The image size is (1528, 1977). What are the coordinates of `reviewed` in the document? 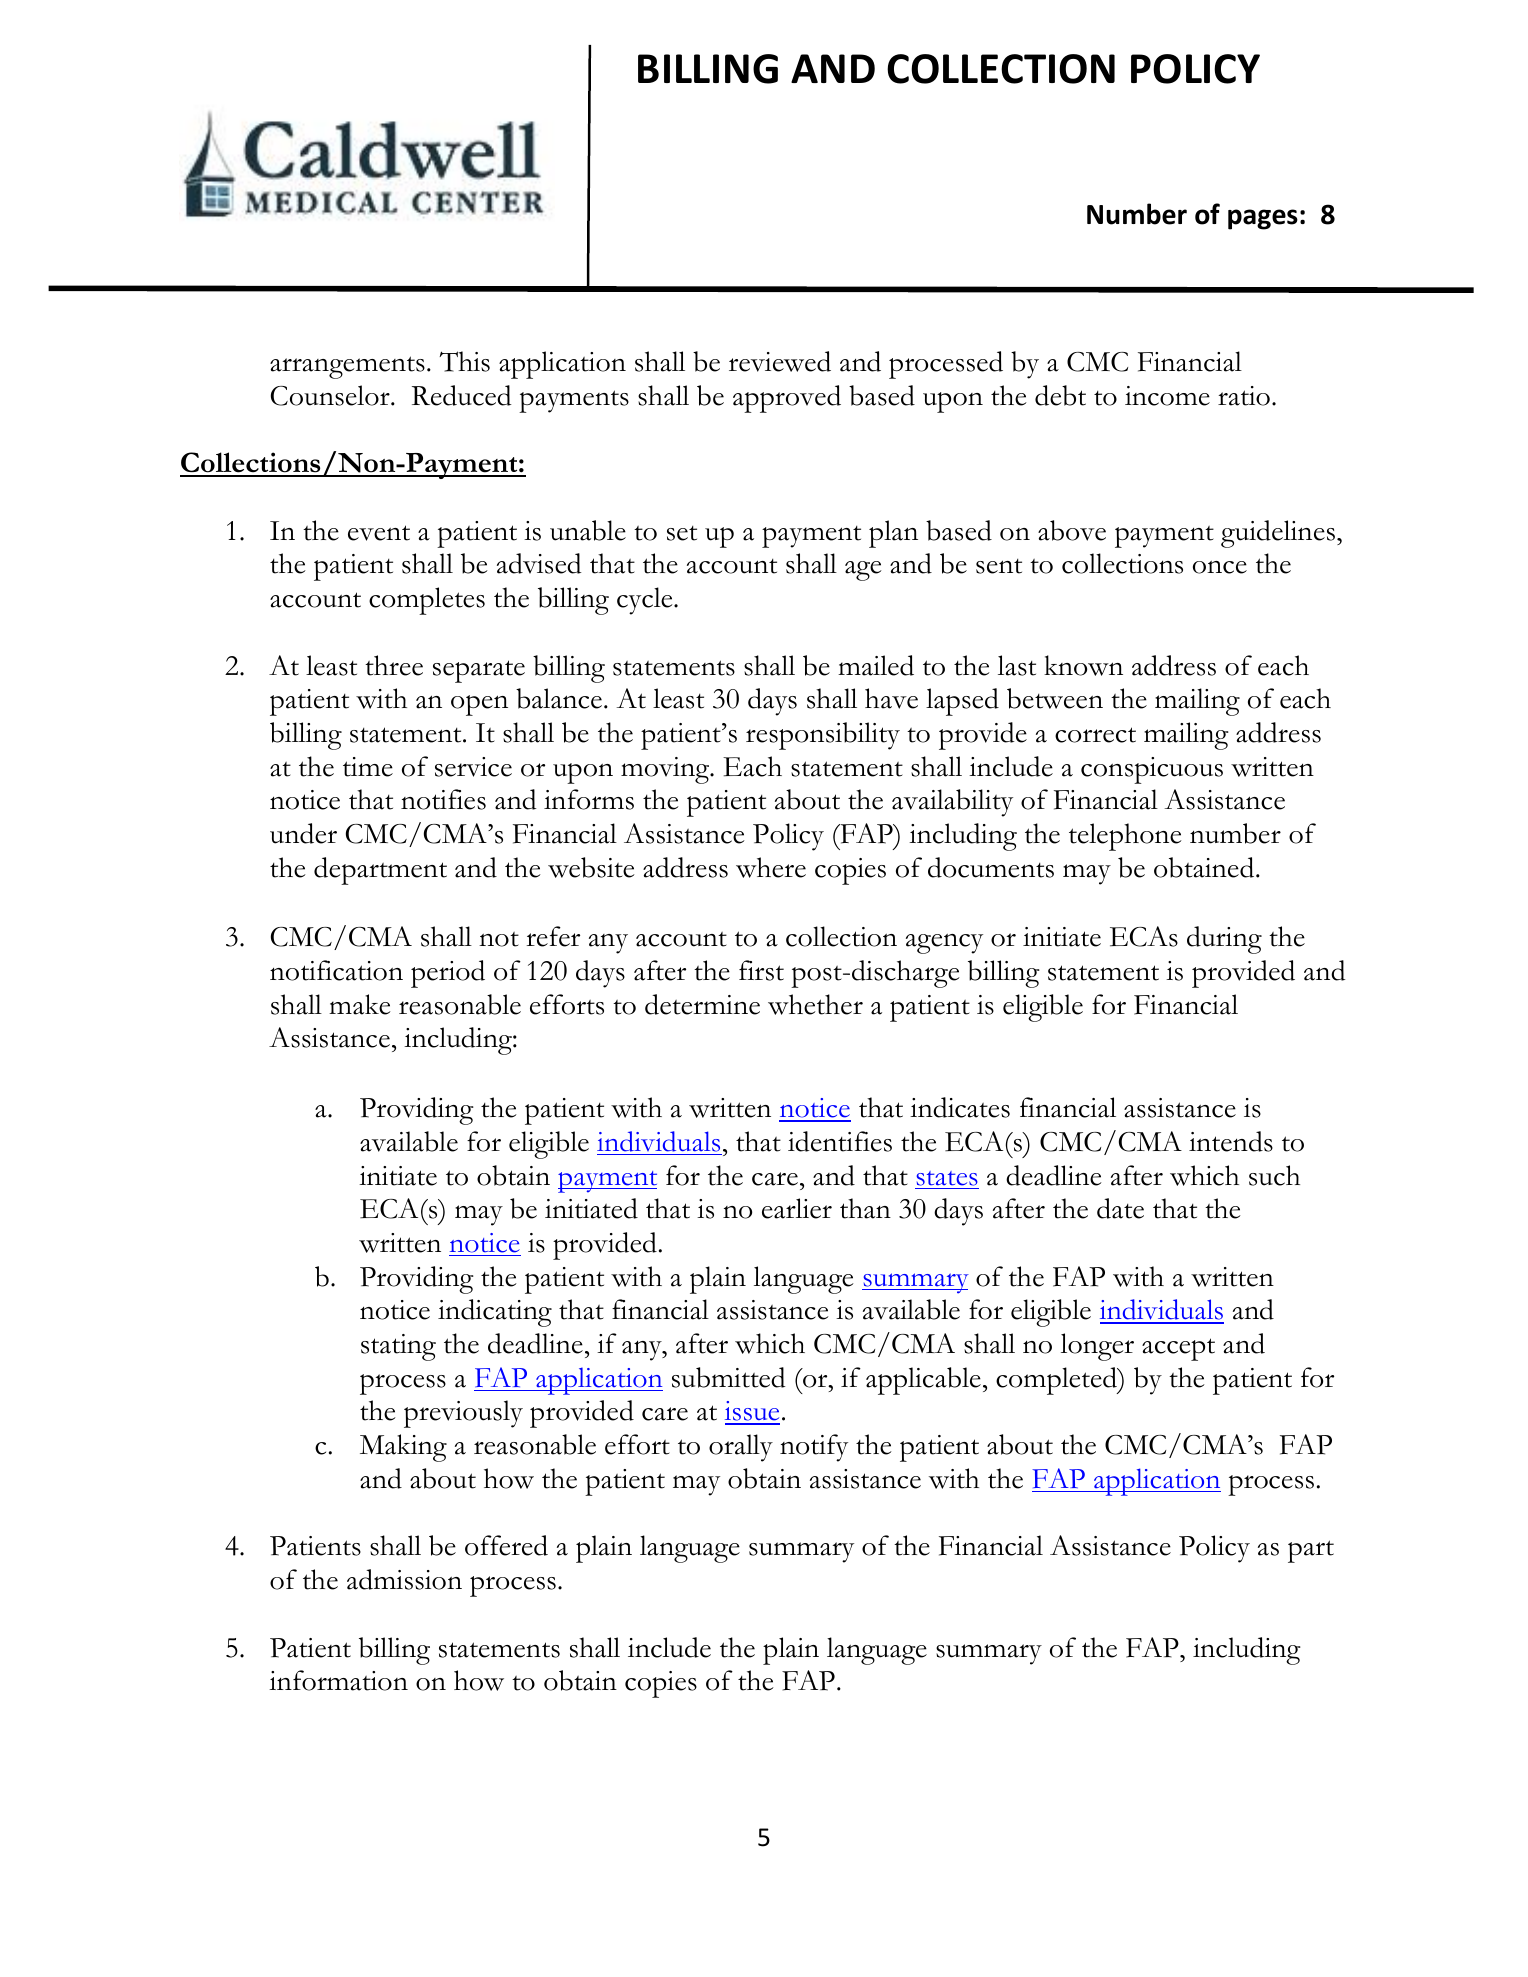 It's located at (780, 361).
